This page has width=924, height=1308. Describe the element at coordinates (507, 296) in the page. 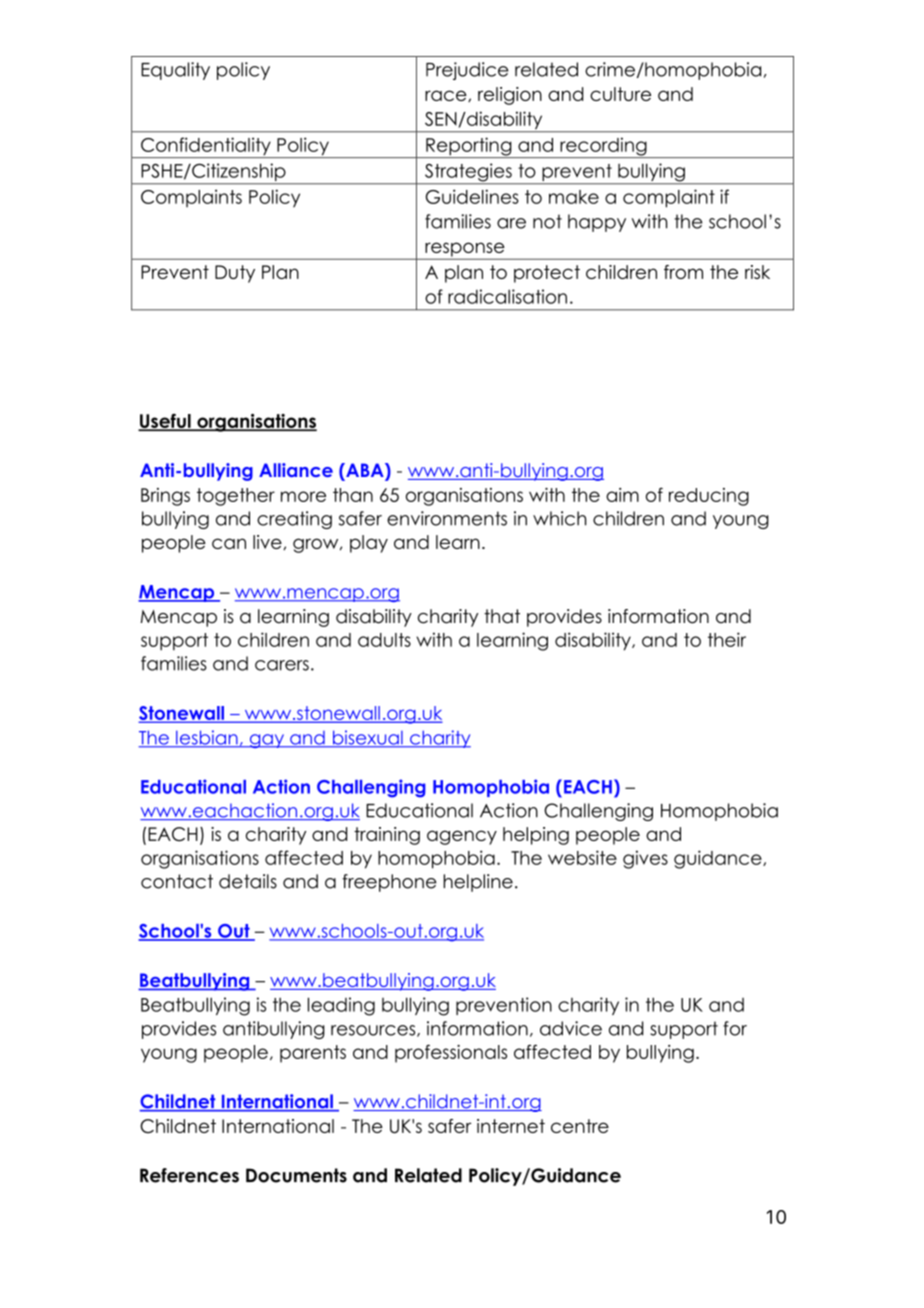

I see `radicalisation` at that location.
